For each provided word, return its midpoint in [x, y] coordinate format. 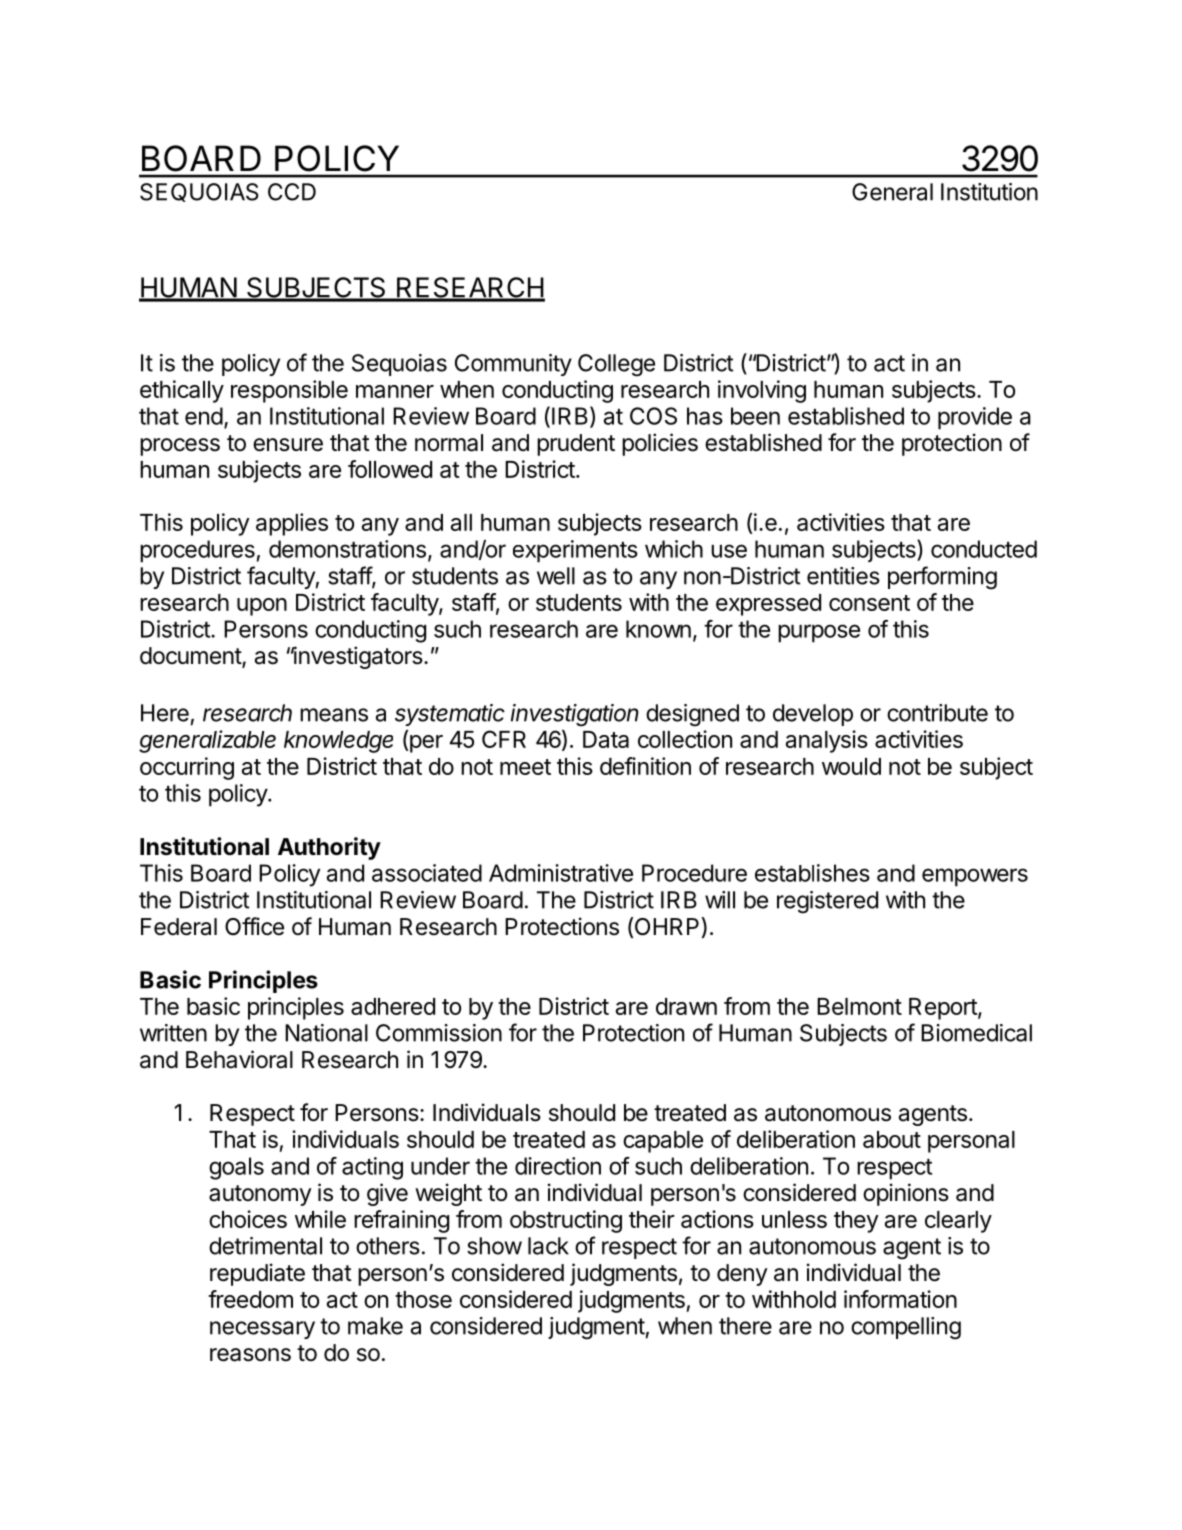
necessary [262, 1330]
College [616, 365]
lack [548, 1246]
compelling [906, 1328]
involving [762, 391]
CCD [292, 192]
